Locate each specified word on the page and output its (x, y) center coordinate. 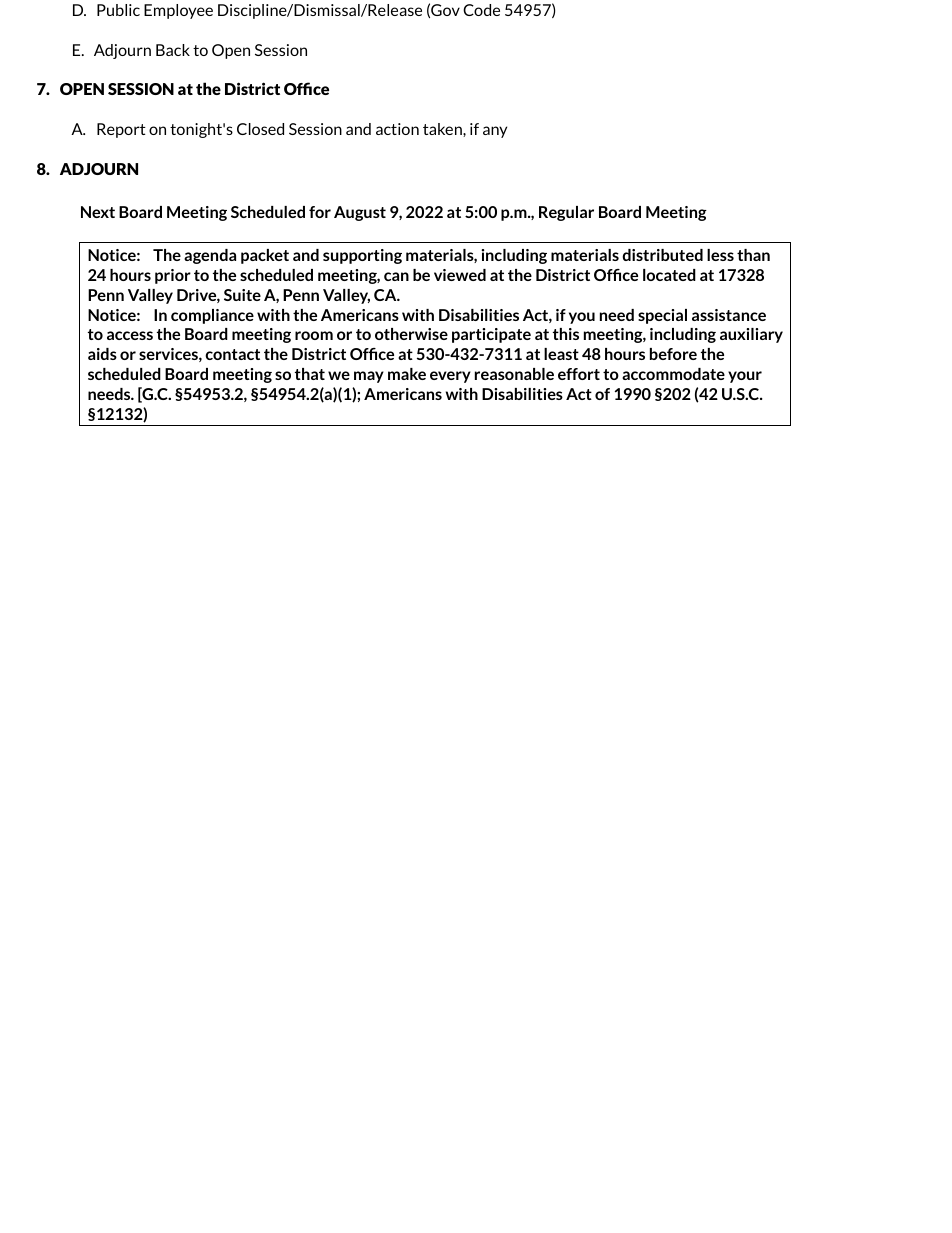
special (662, 316)
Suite (242, 295)
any (495, 132)
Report (121, 130)
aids (102, 354)
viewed (460, 275)
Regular (566, 213)
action (397, 129)
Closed (260, 129)
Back (173, 50)
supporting (362, 256)
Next (98, 212)
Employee (178, 11)
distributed (662, 255)
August (360, 213)
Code (481, 10)
